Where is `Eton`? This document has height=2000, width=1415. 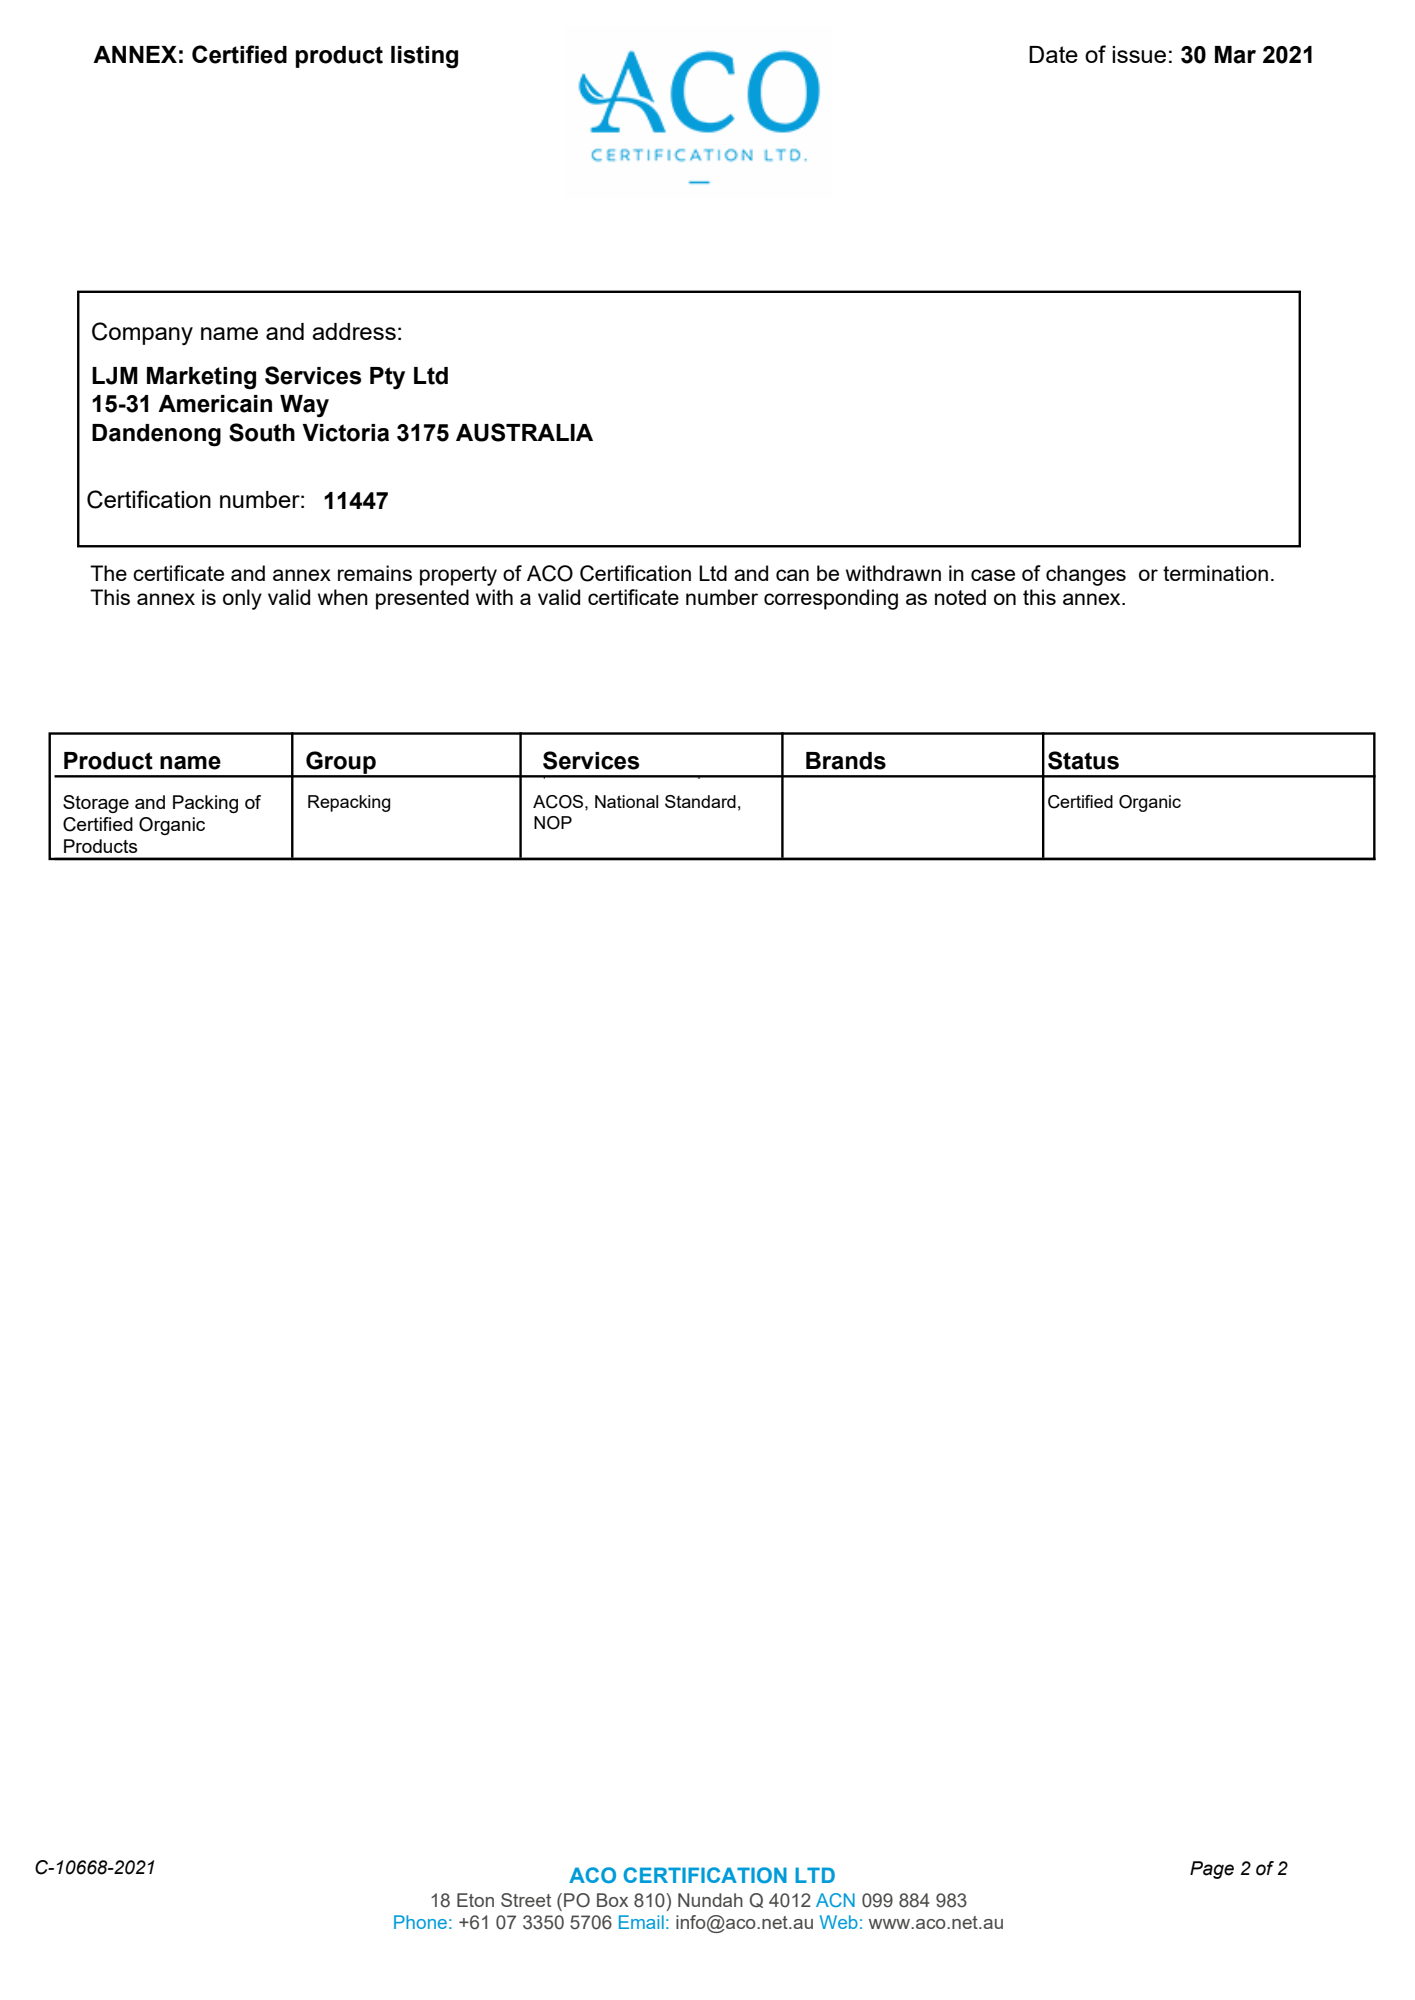
Eton is located at coordinates (475, 1900).
